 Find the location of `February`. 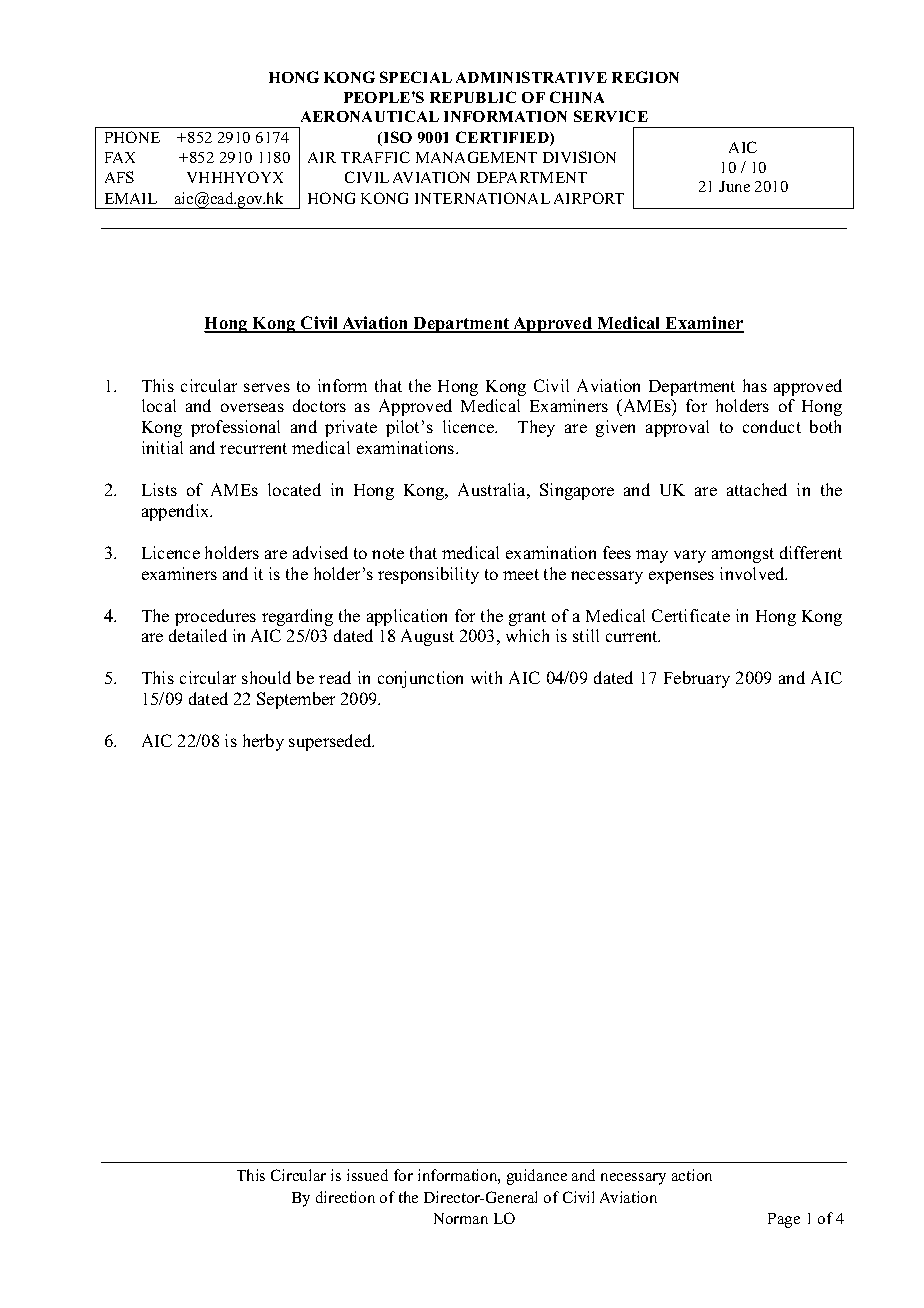

February is located at coordinates (697, 679).
